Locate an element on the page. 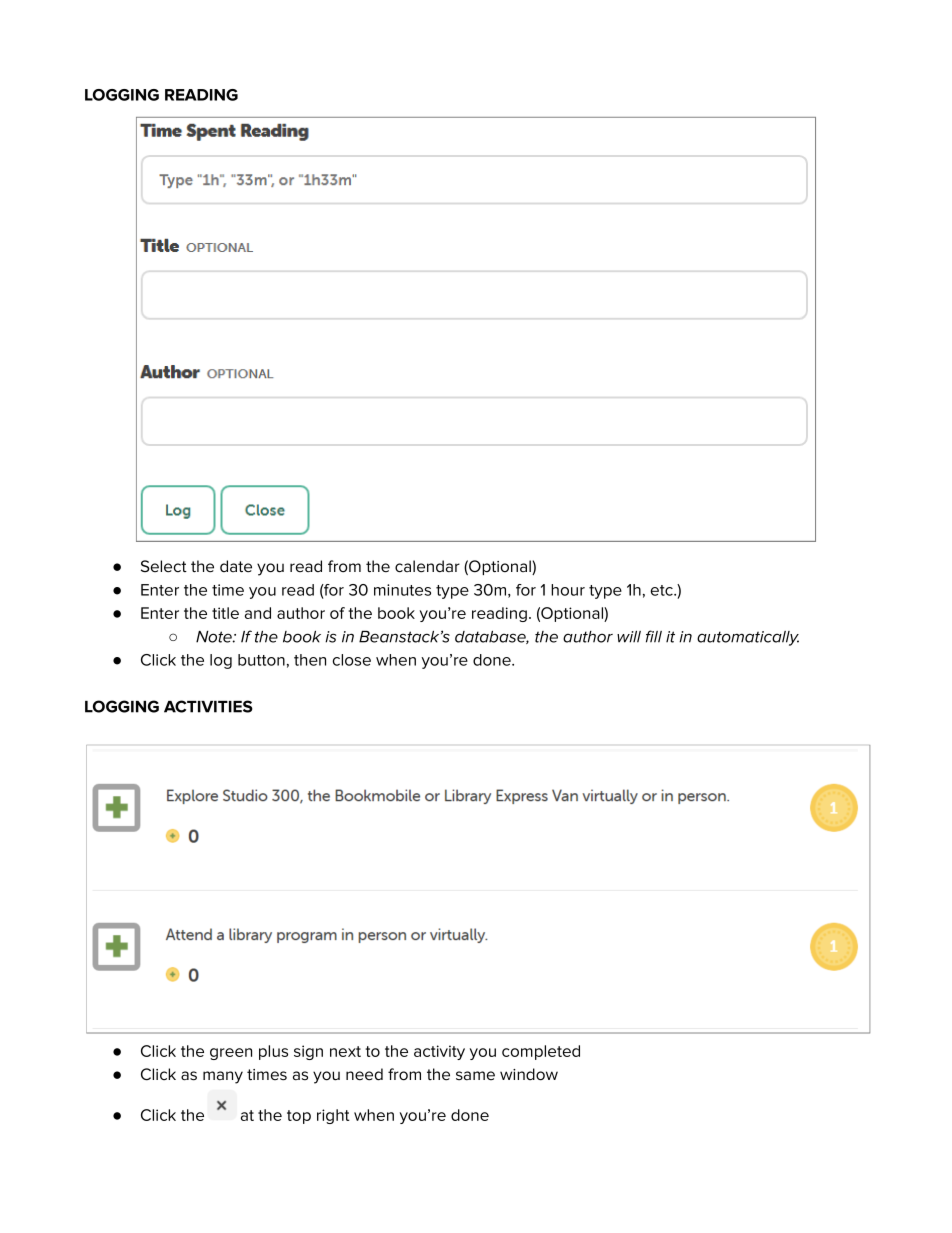 Image resolution: width=952 pixels, height=1233 pixels. plus is located at coordinates (273, 1052).
